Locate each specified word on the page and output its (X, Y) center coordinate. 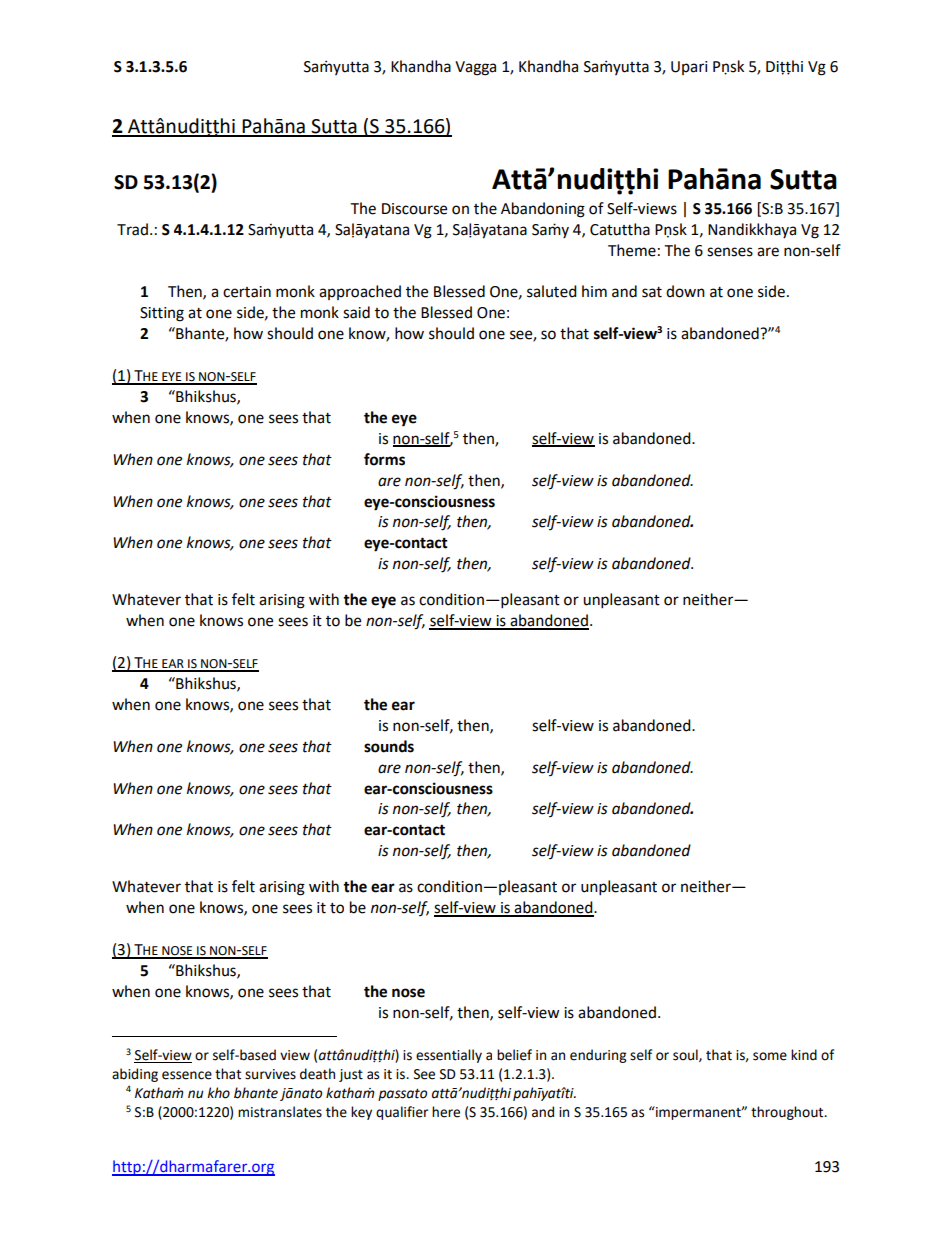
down (685, 291)
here (446, 1112)
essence (187, 1075)
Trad (132, 229)
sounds (389, 746)
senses (730, 252)
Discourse (414, 209)
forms (384, 459)
